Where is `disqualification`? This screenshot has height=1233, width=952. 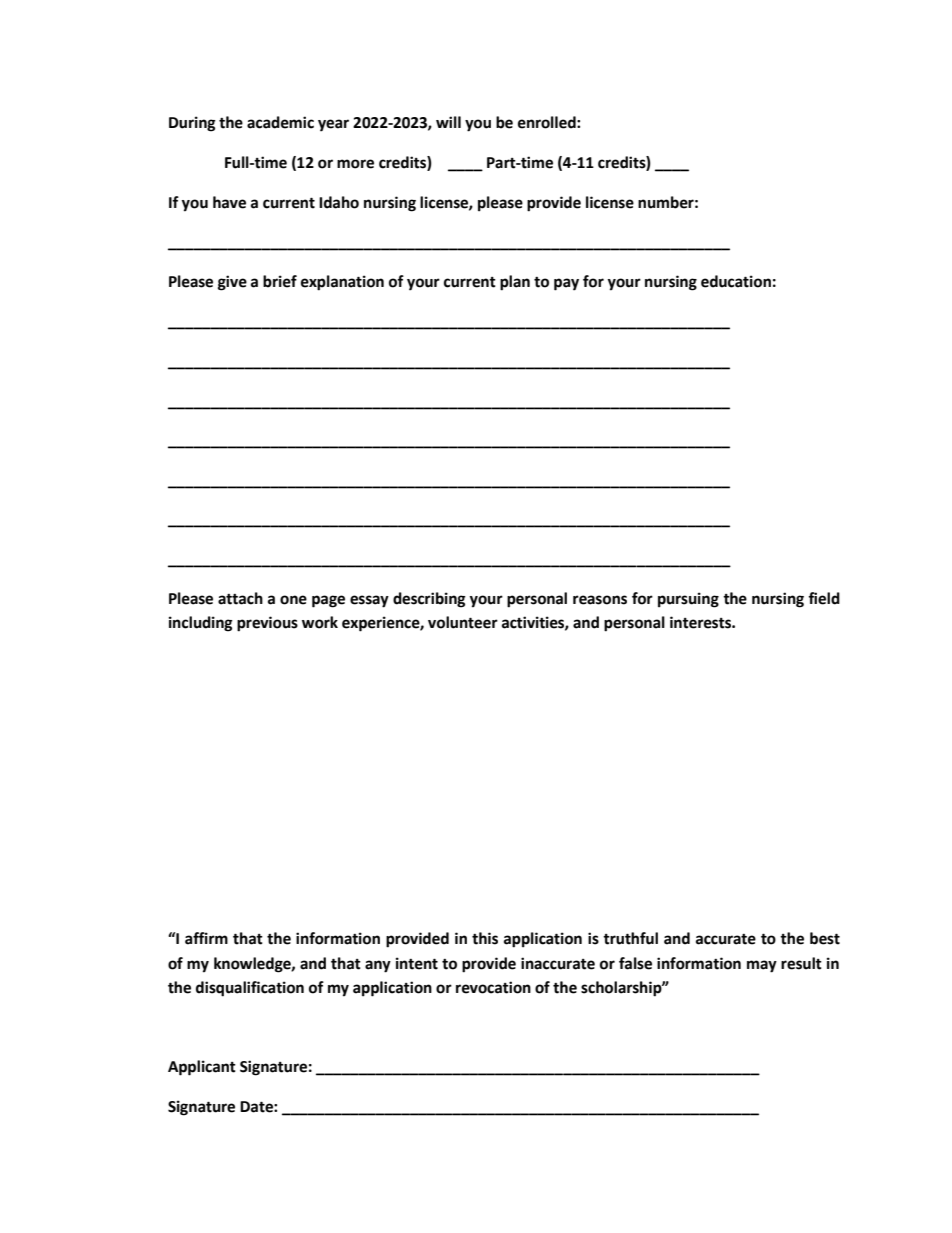 disqualification is located at coordinates (250, 989).
